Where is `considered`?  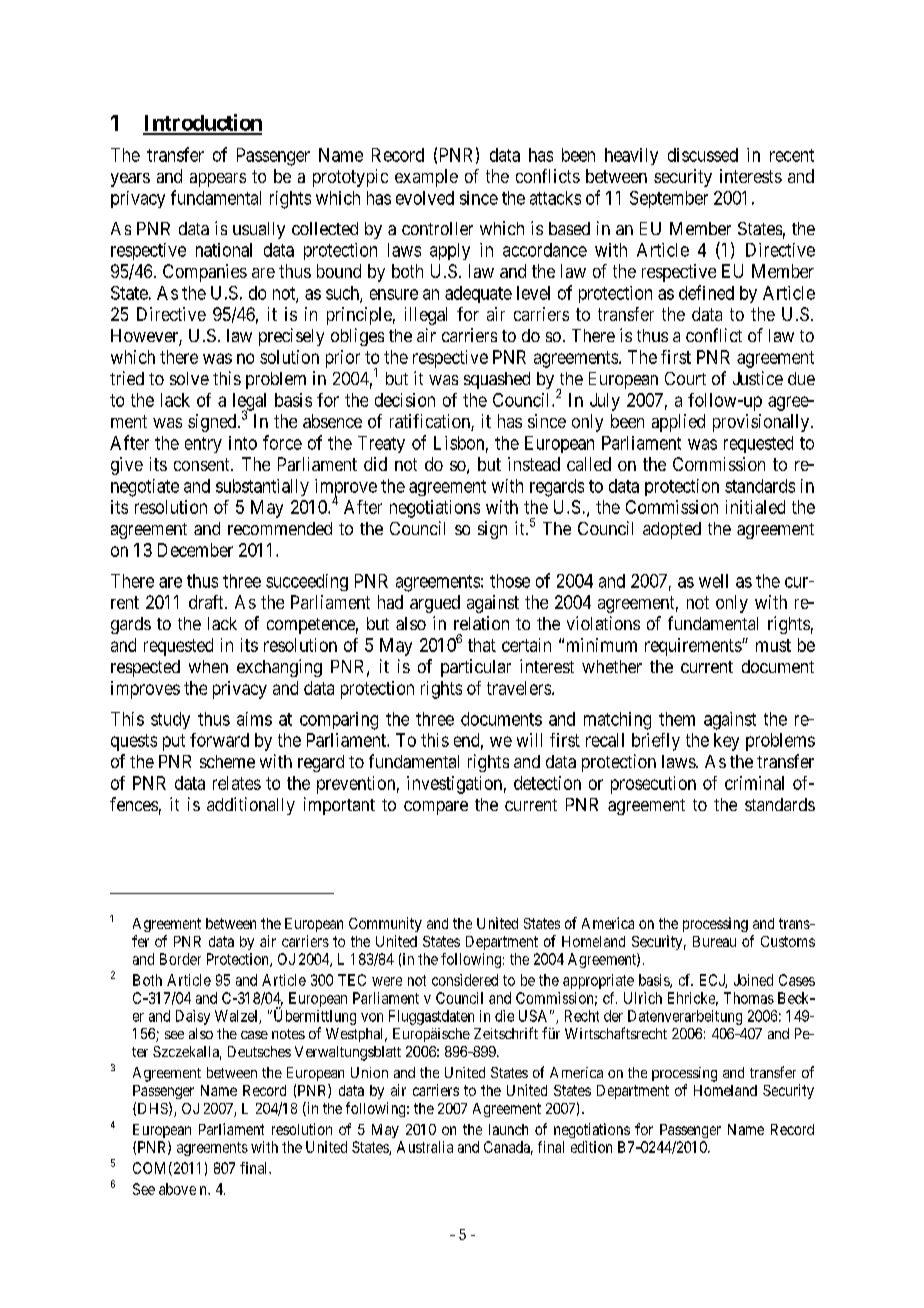 considered is located at coordinates (465, 980).
